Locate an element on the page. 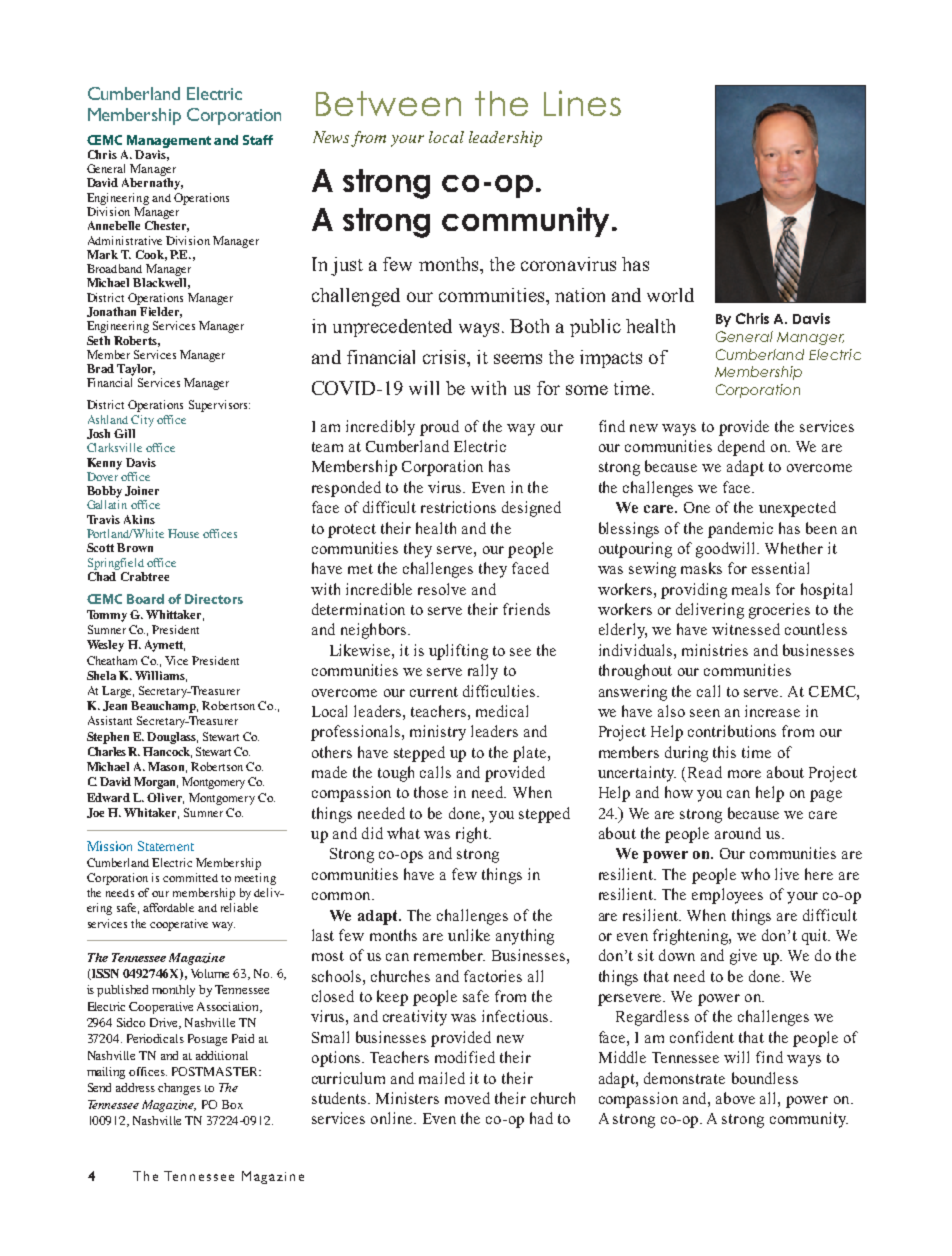 This document has width=952, height=1256. Between is located at coordinates (388, 103).
